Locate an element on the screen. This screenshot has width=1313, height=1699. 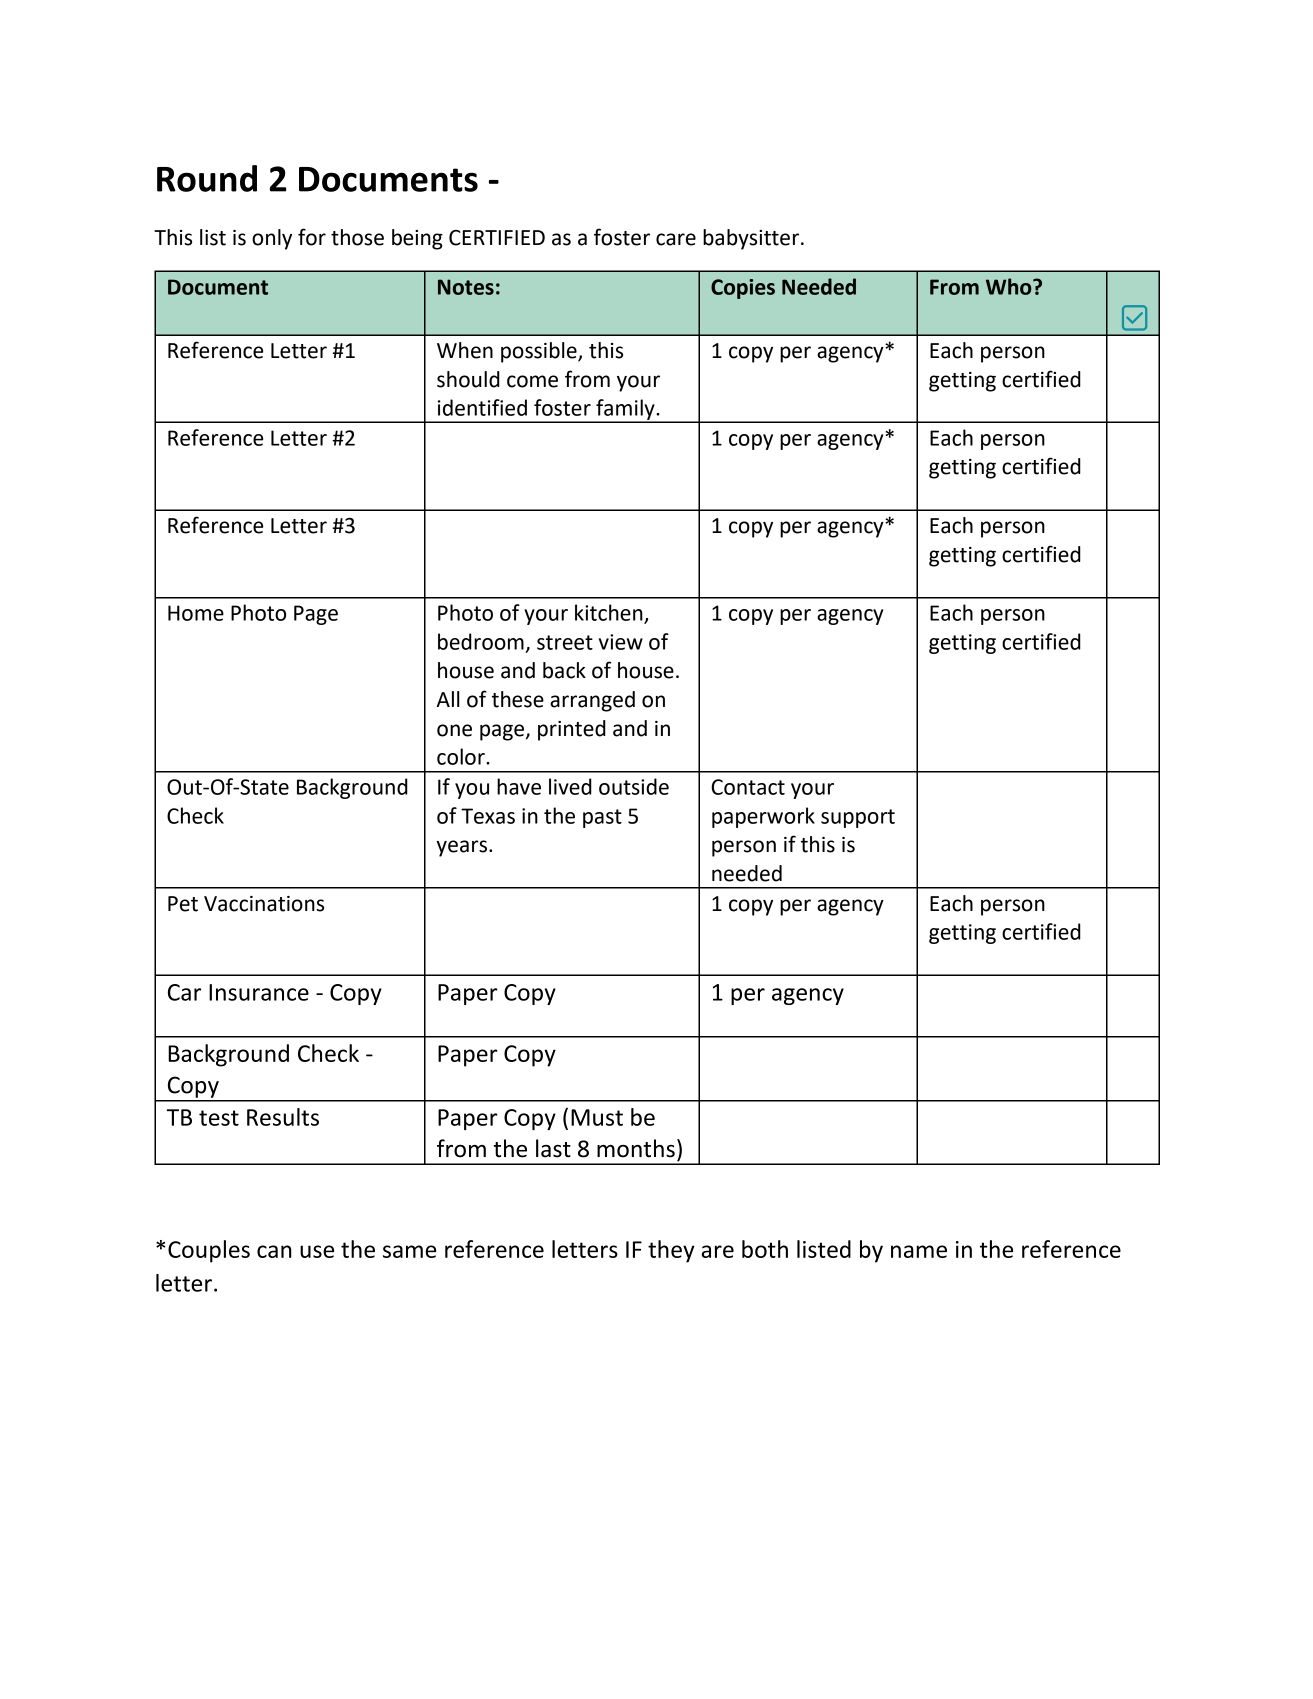
care is located at coordinates (676, 239).
